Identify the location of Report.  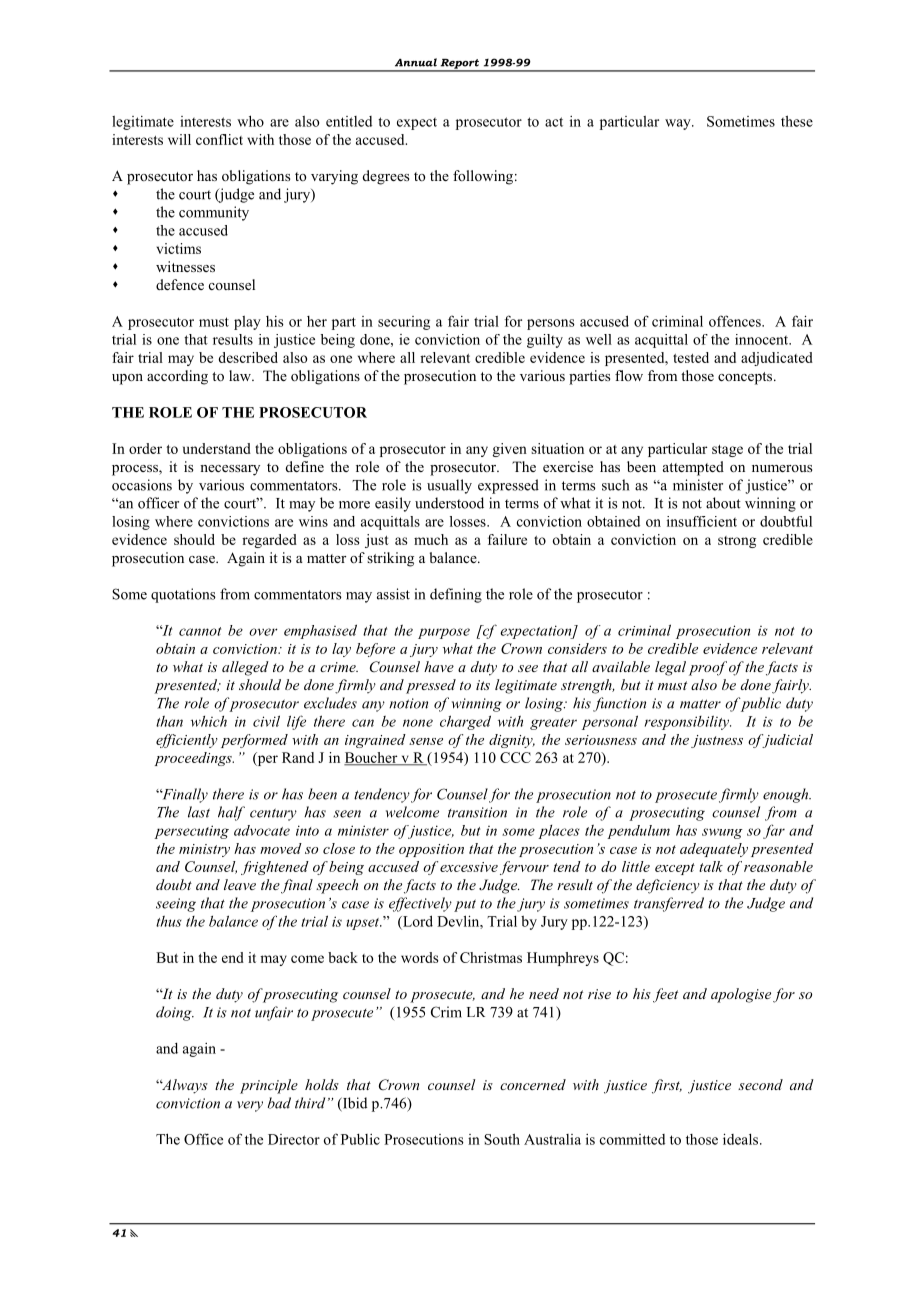
(460, 65).
